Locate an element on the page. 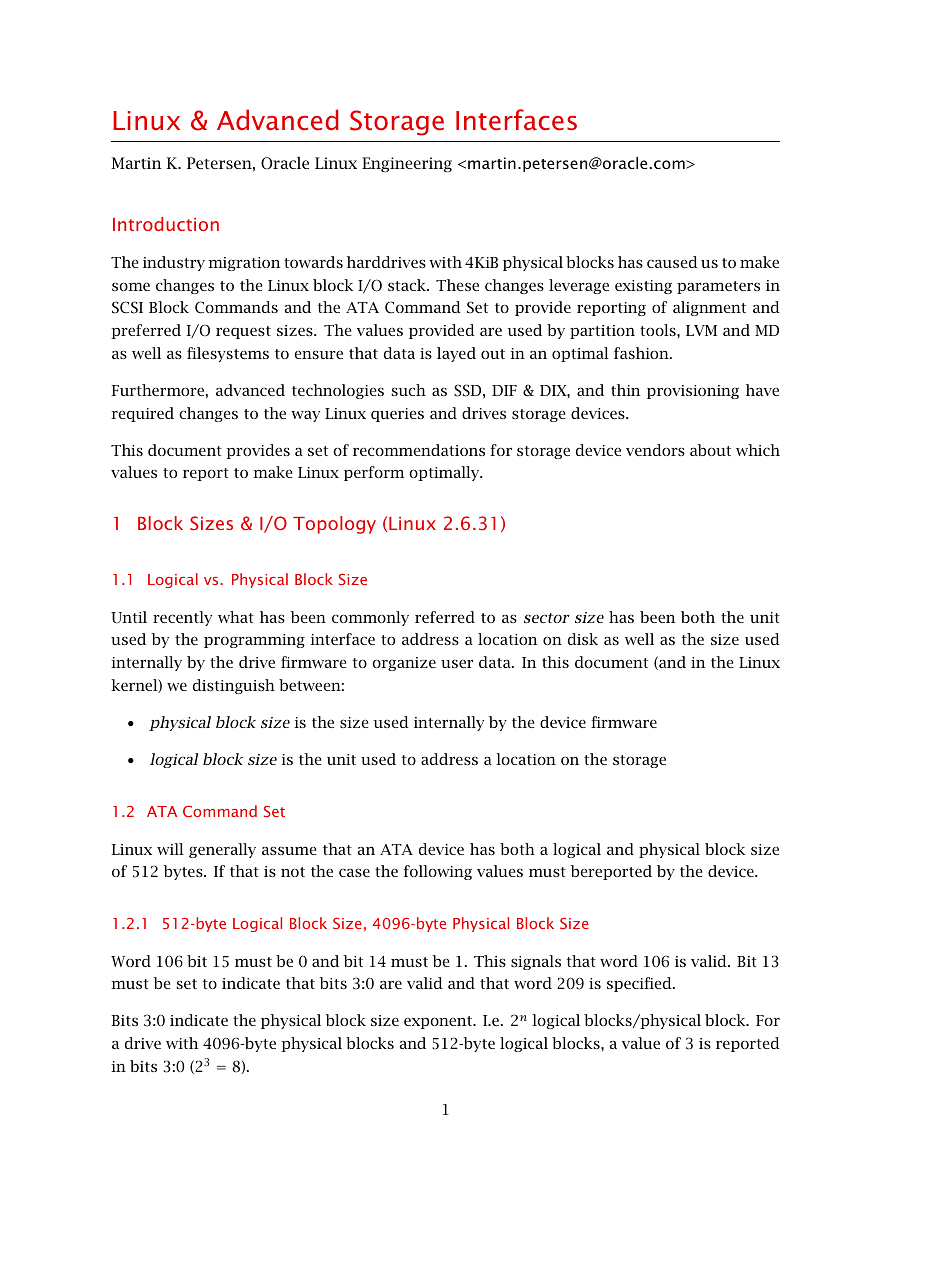 This document has height=1288, width=936. parameters is located at coordinates (718, 287).
